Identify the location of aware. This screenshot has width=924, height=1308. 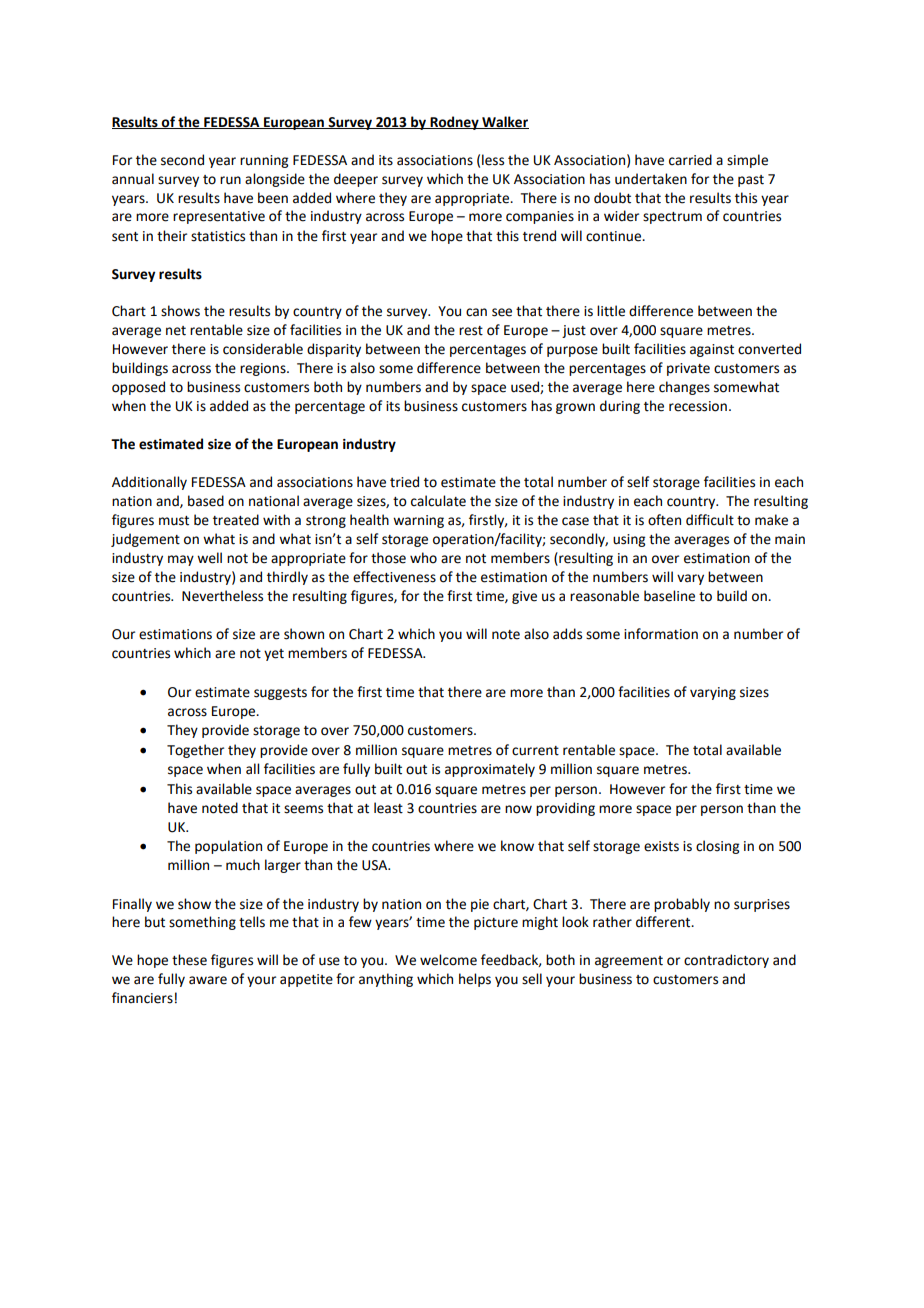
(208, 980).
